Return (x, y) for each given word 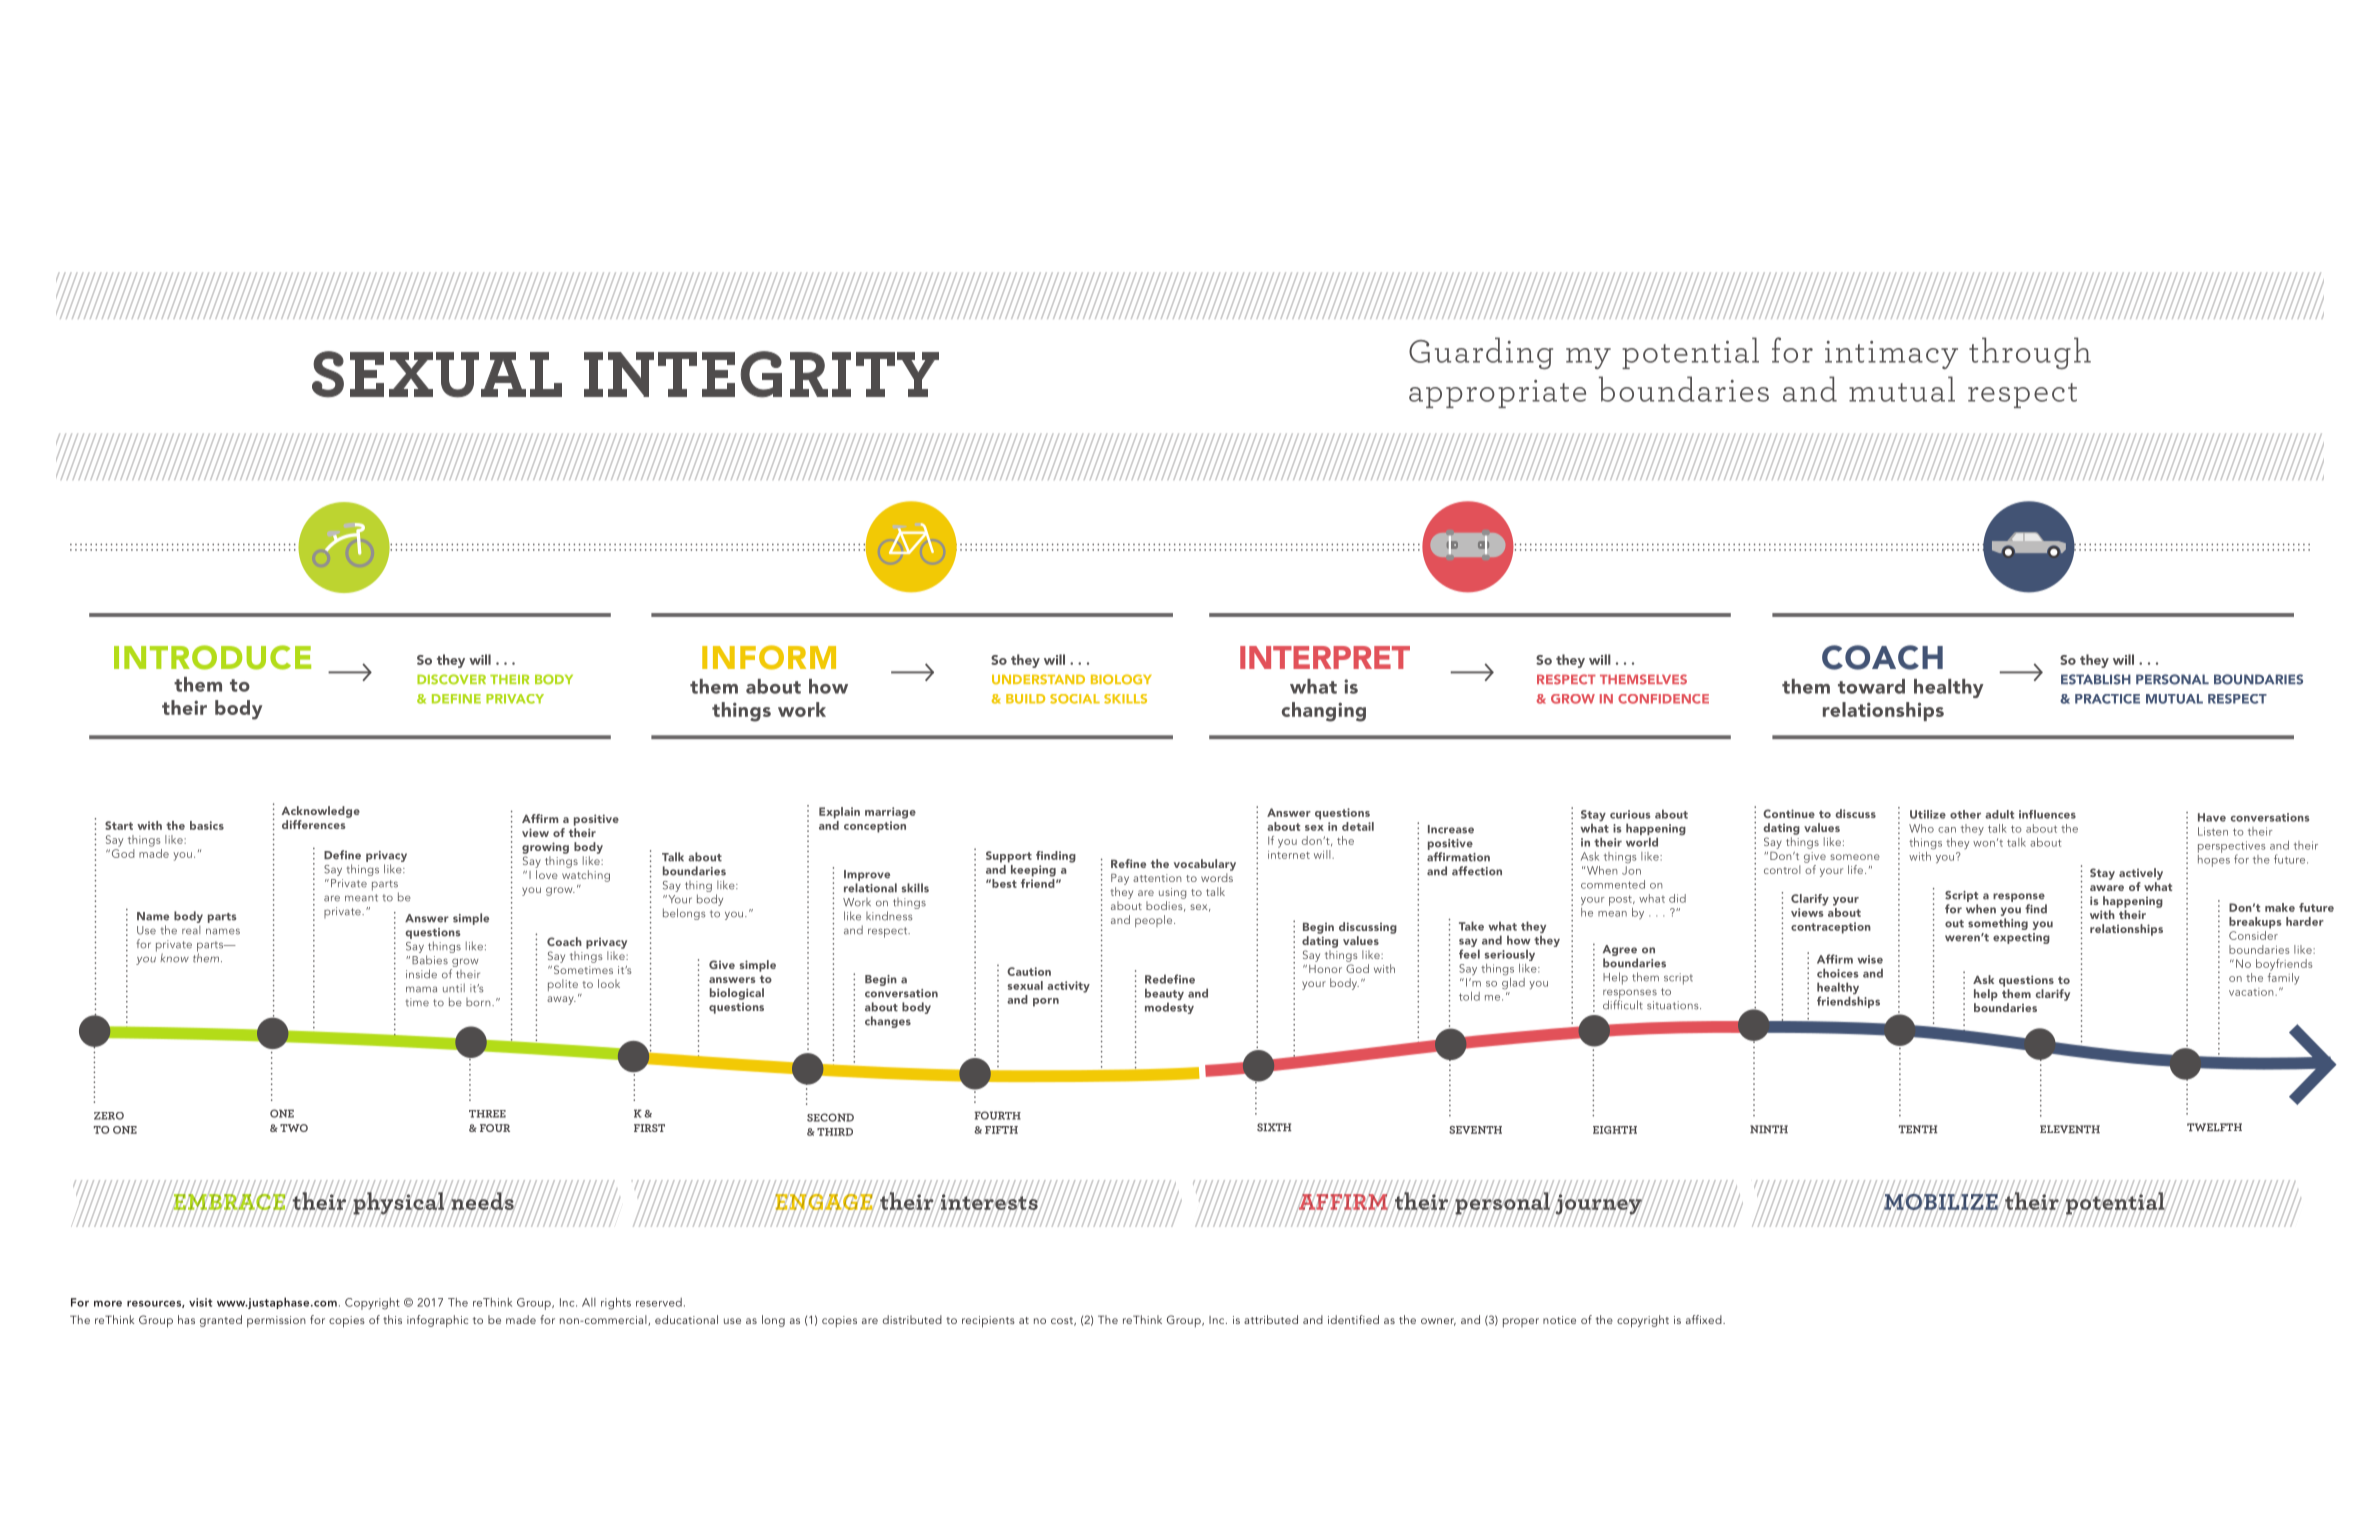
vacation (2252, 992)
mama (421, 989)
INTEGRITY (761, 374)
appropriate (1497, 394)
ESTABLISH (2096, 679)
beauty (1164, 995)
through (2030, 353)
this (392, 1319)
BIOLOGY (1121, 679)
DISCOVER (451, 679)
